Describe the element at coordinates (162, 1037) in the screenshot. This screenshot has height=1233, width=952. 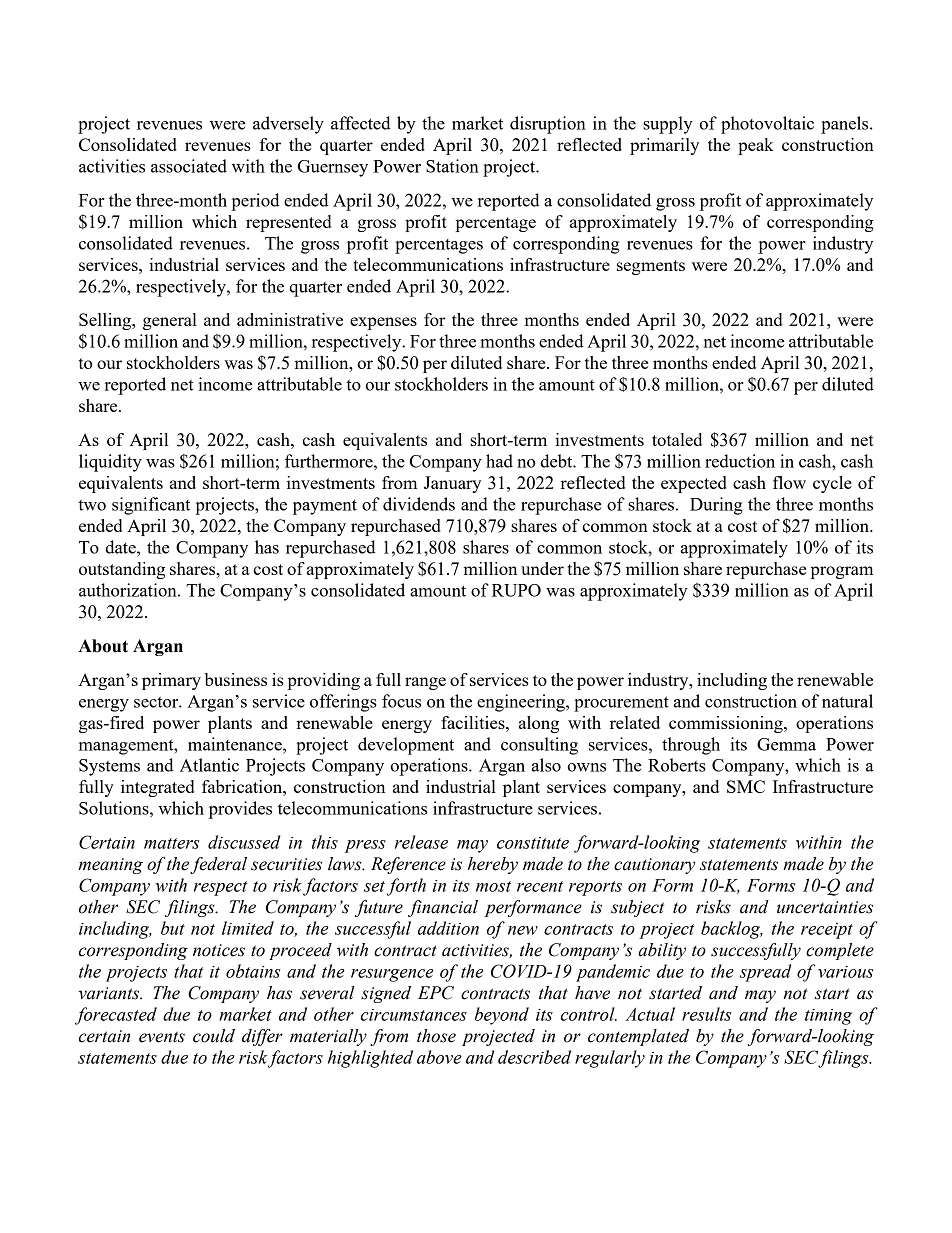
I see `events` at that location.
